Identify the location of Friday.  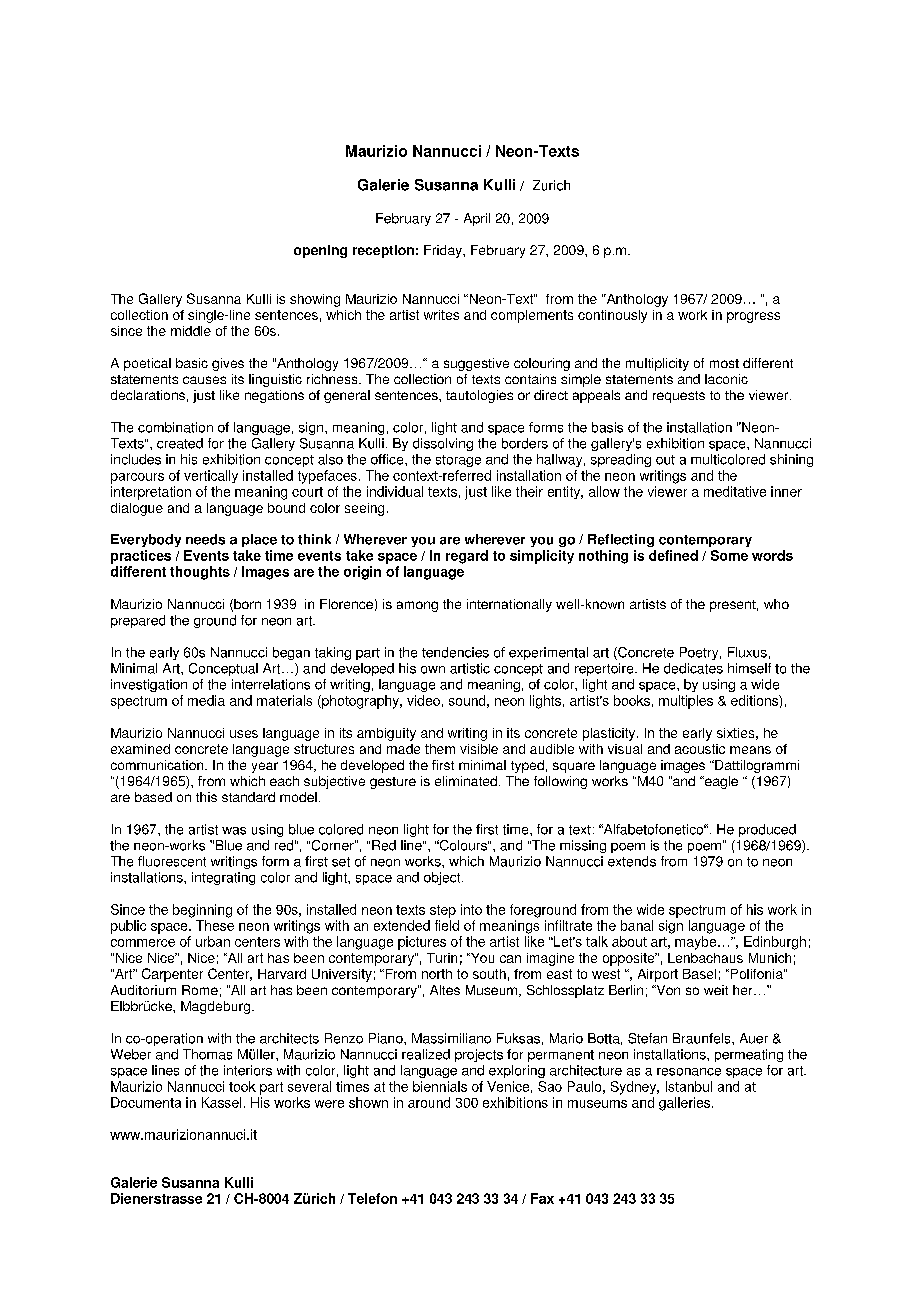
(444, 251).
